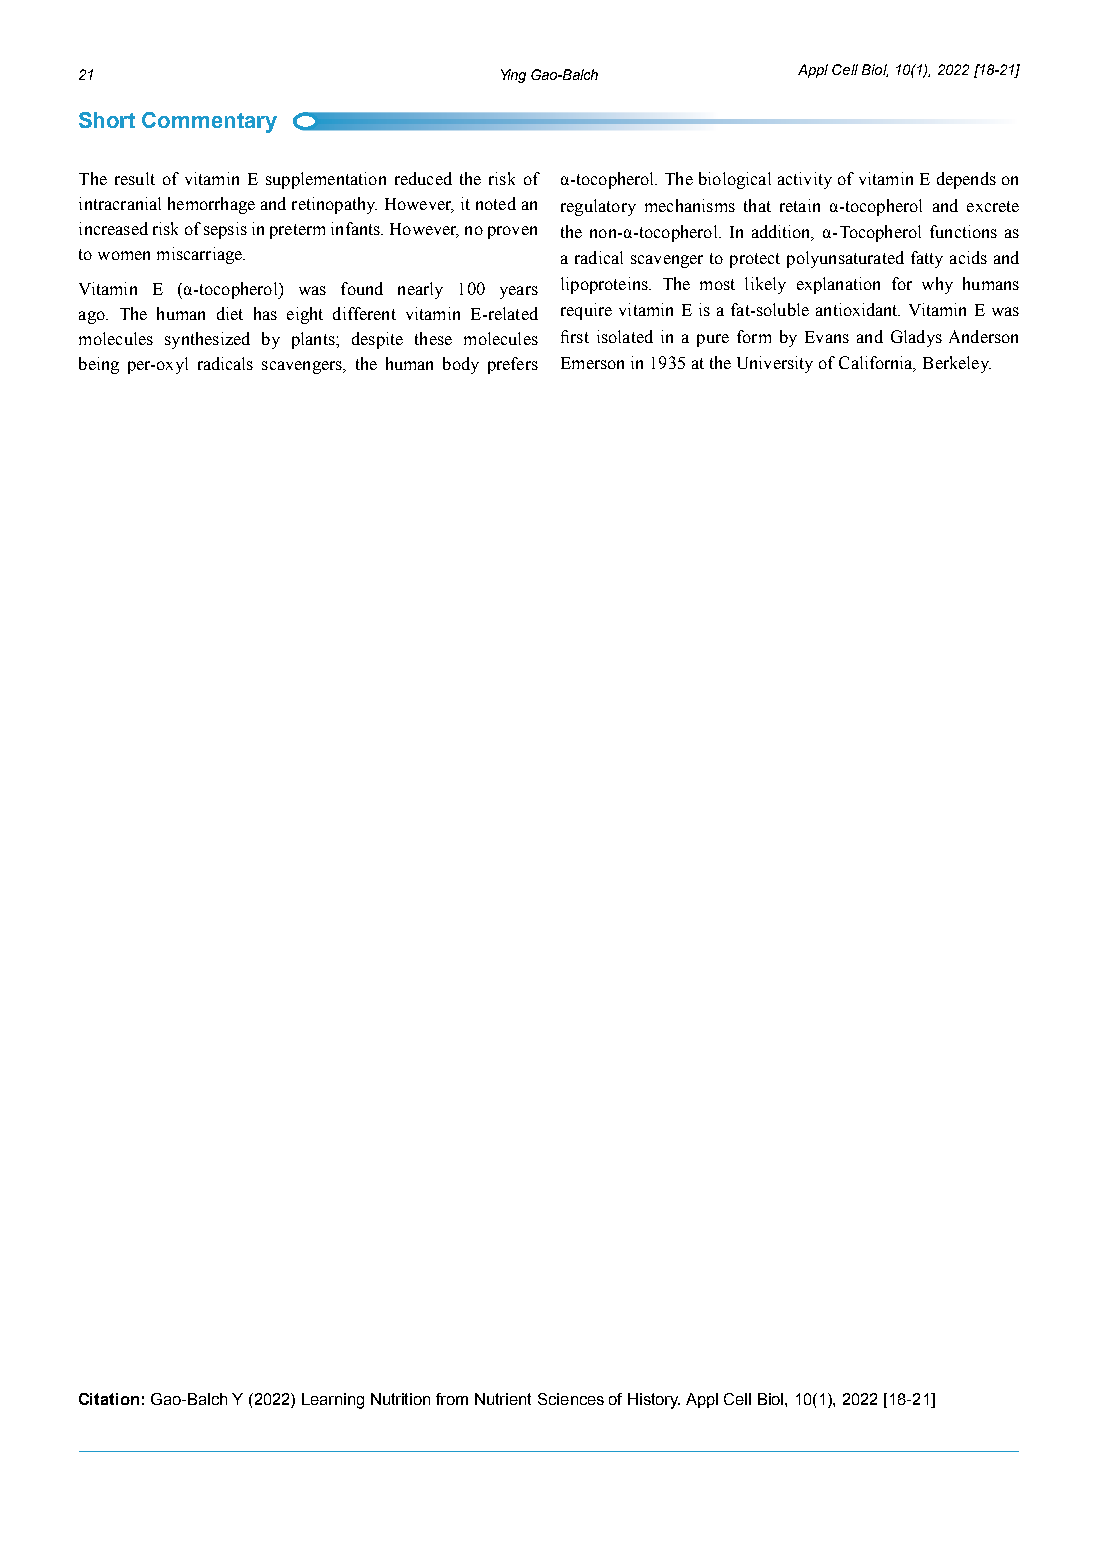 The image size is (1098, 1553). Describe the element at coordinates (452, 1399) in the page. I see `from` at that location.
